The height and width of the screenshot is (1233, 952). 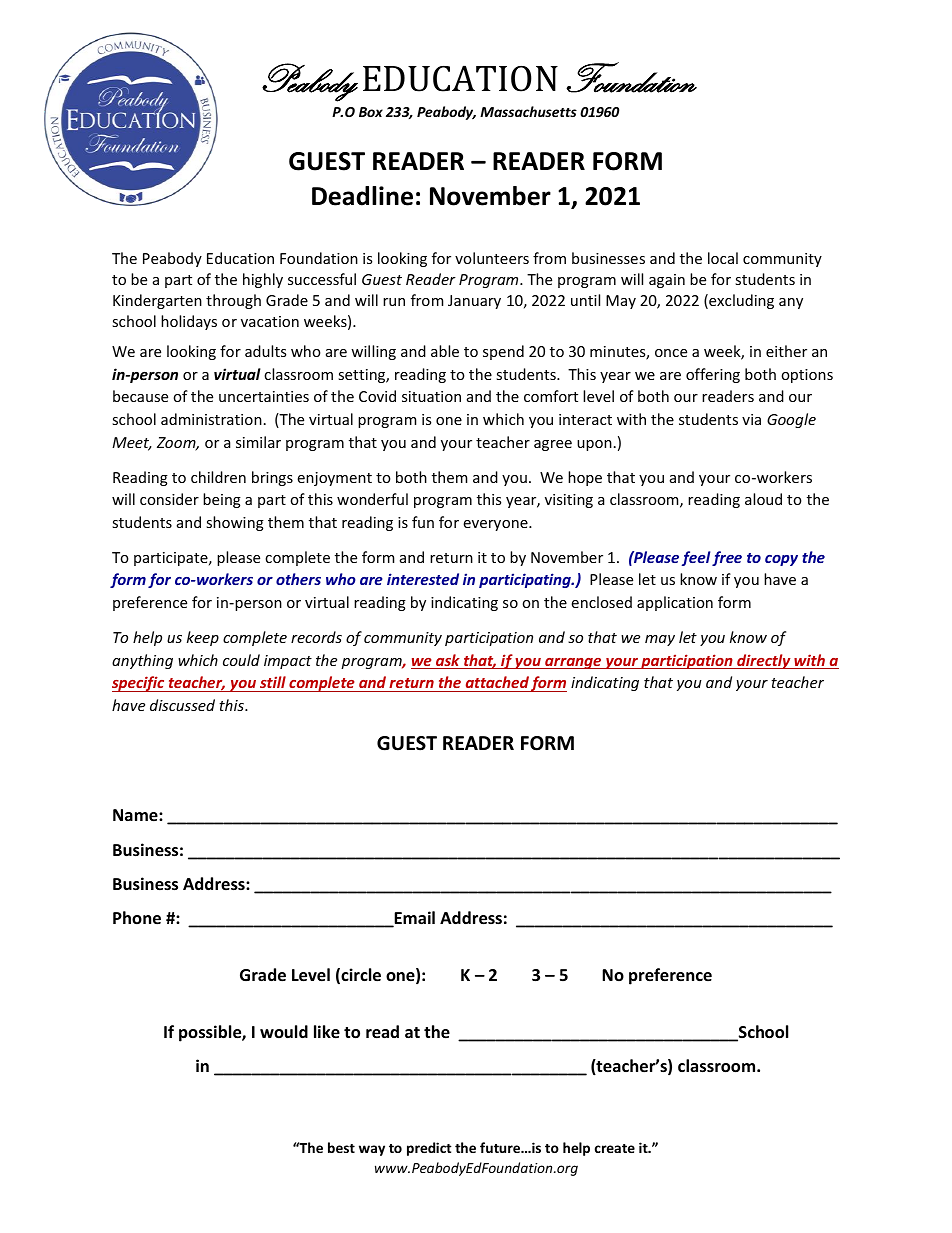 What do you see at coordinates (341, 1147) in the screenshot?
I see `best` at bounding box center [341, 1147].
